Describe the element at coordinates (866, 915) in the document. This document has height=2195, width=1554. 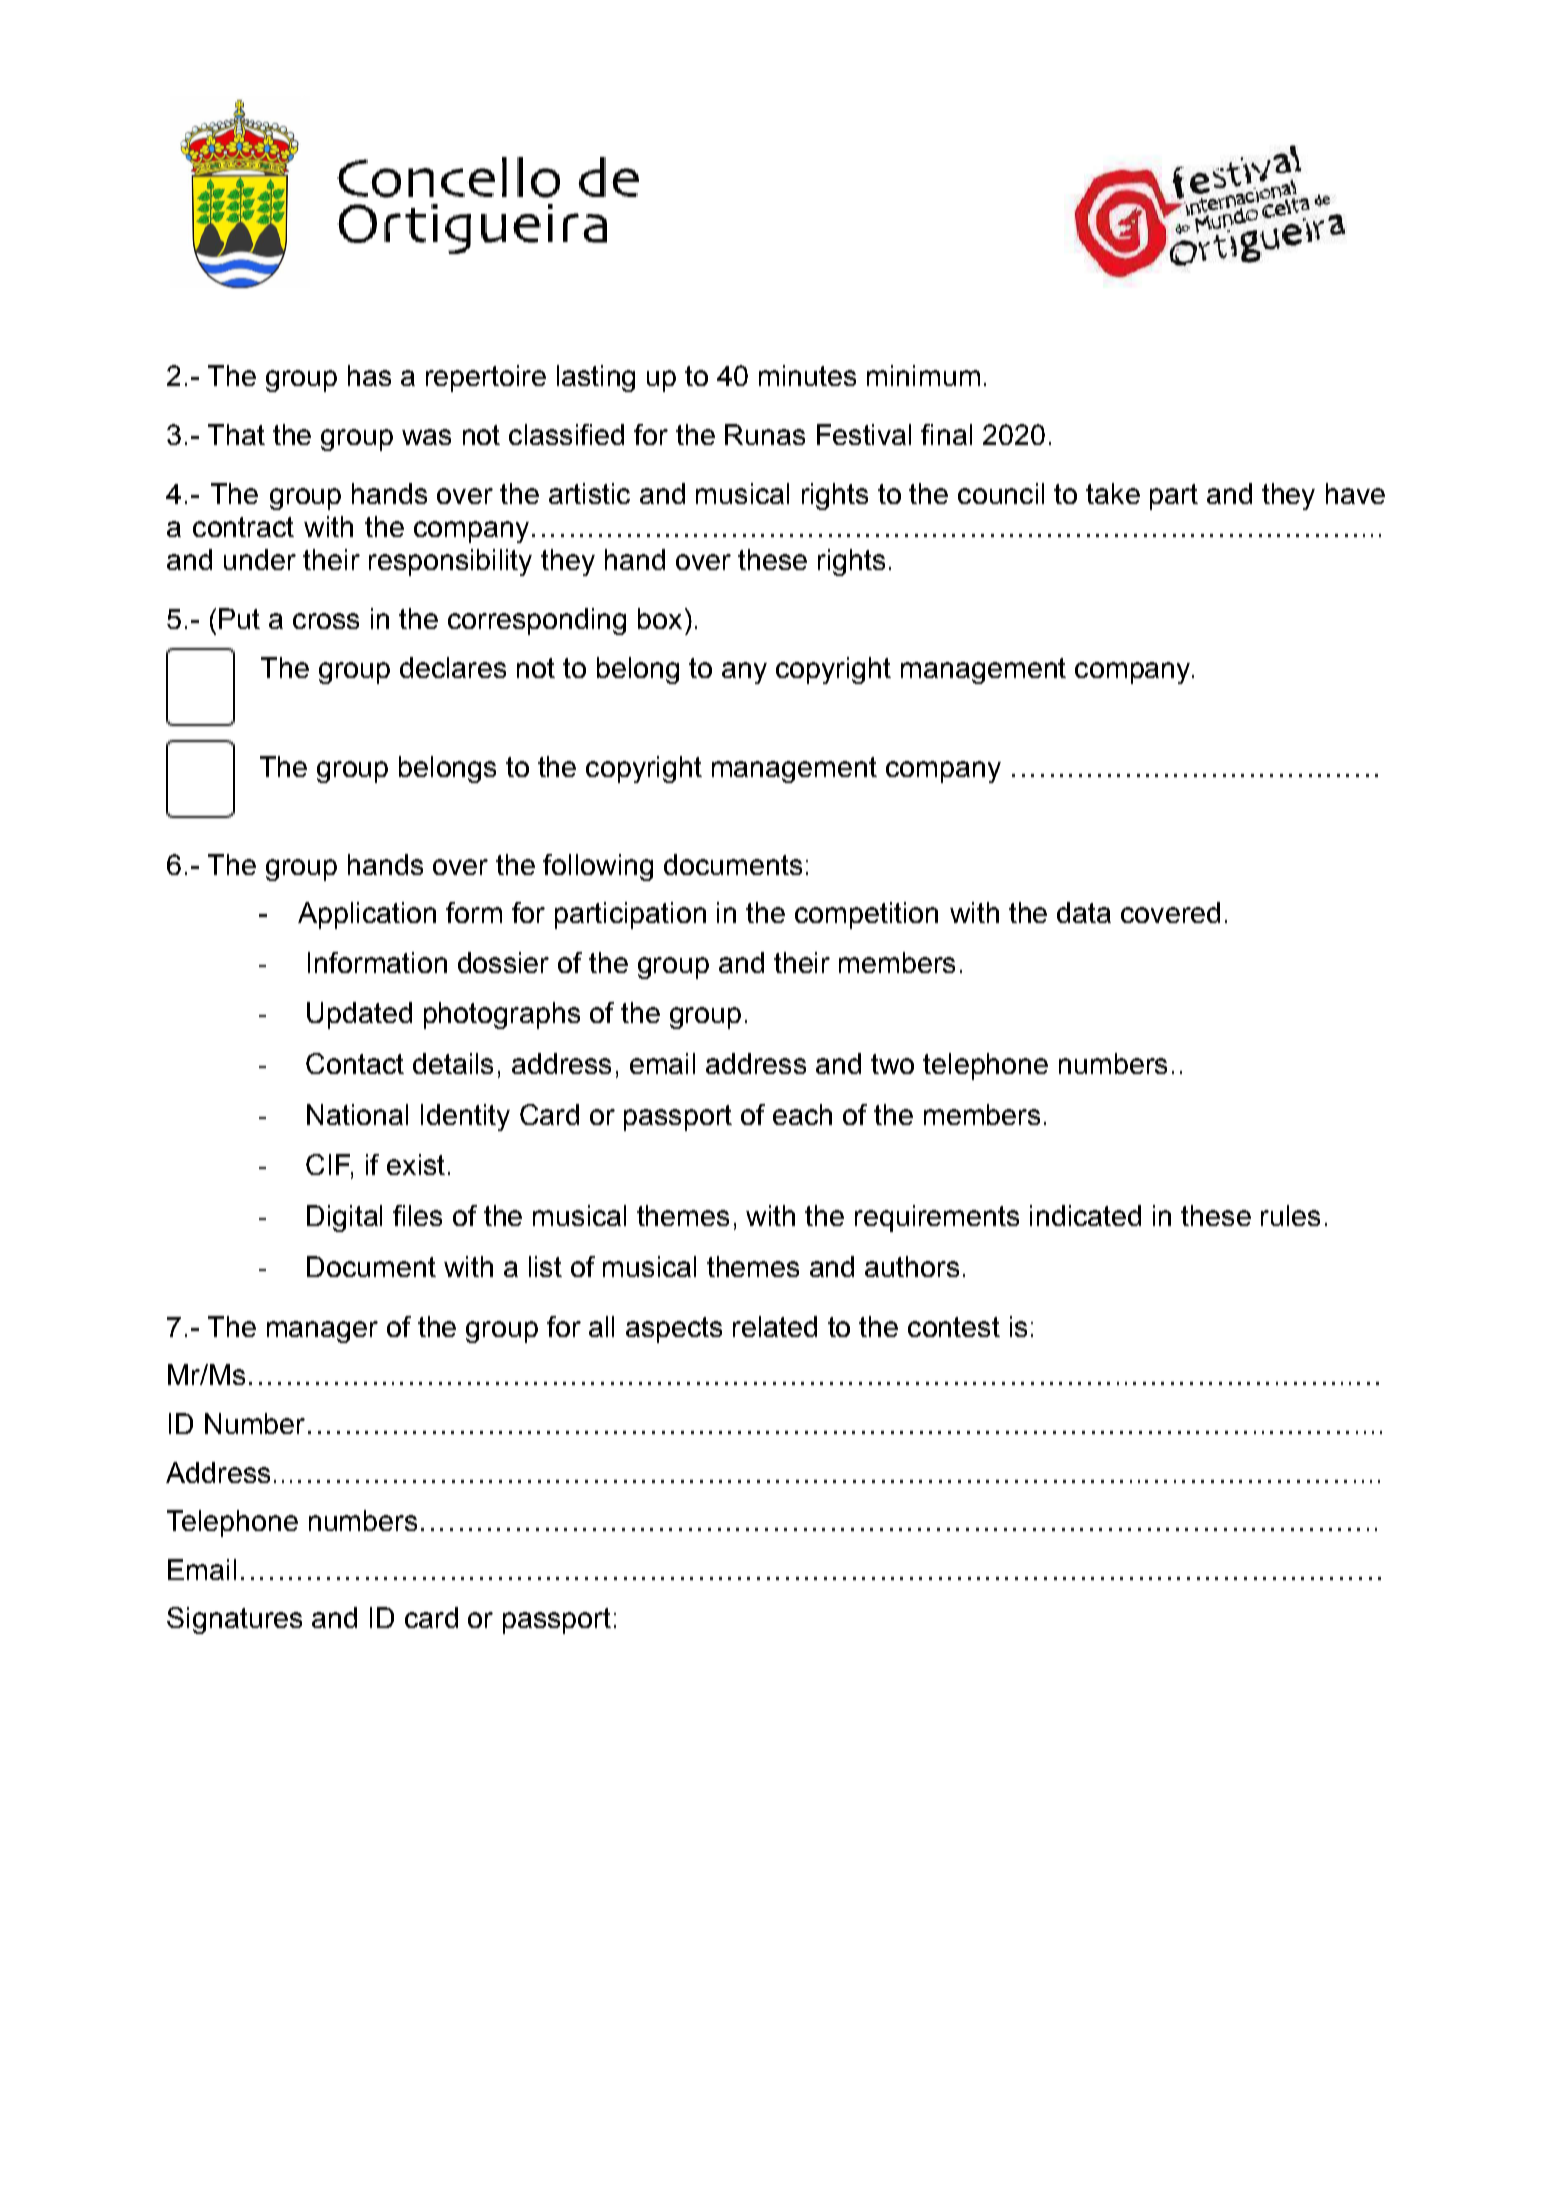
I see `competition` at that location.
